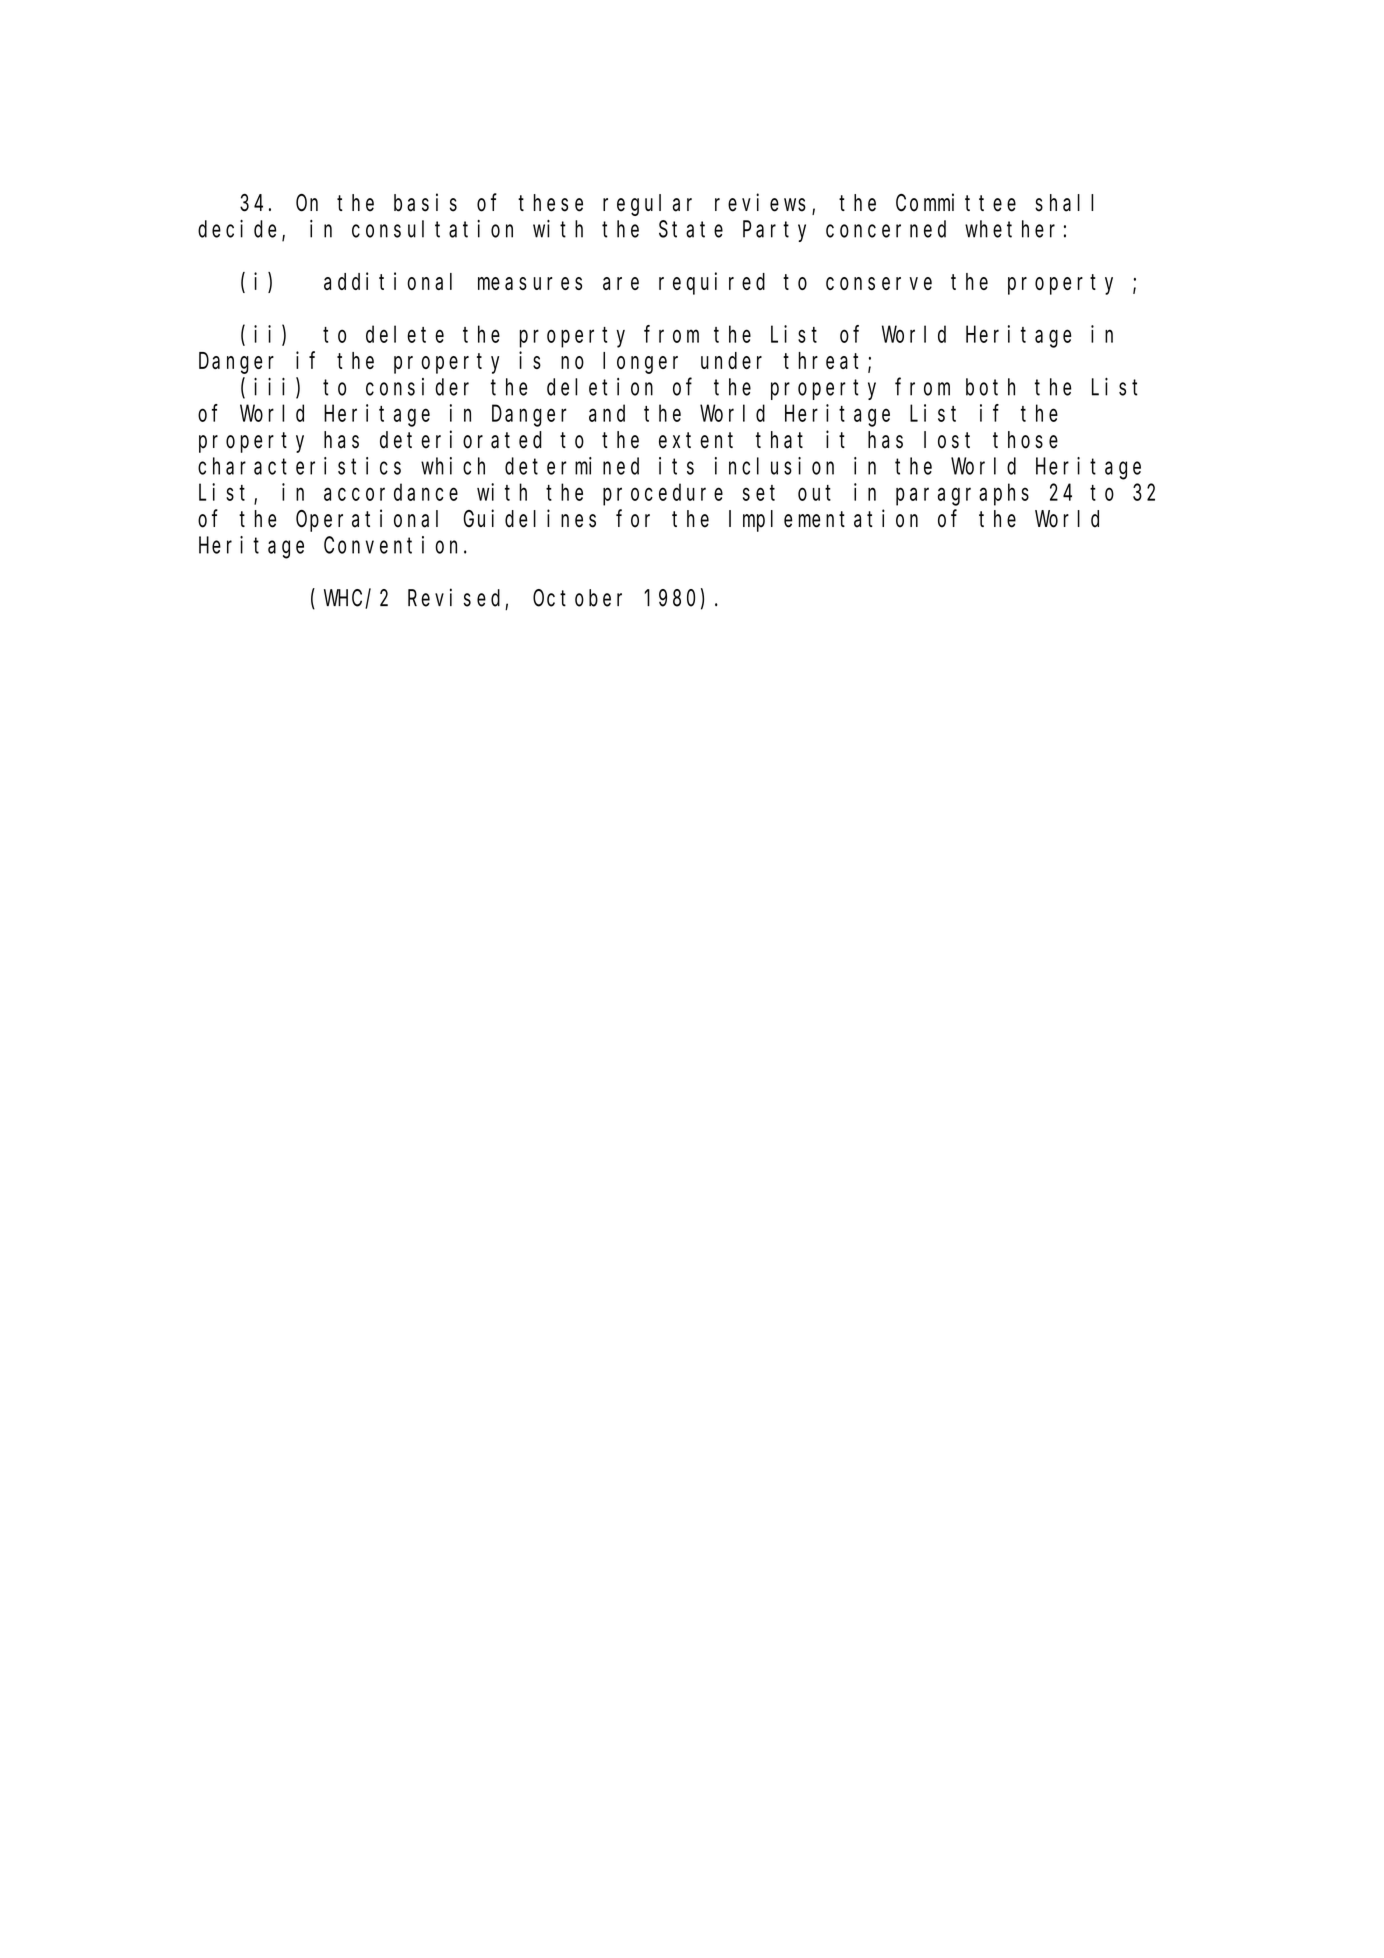 This screenshot has height=1958, width=1384. What do you see at coordinates (391, 492) in the screenshot?
I see `accordance` at bounding box center [391, 492].
